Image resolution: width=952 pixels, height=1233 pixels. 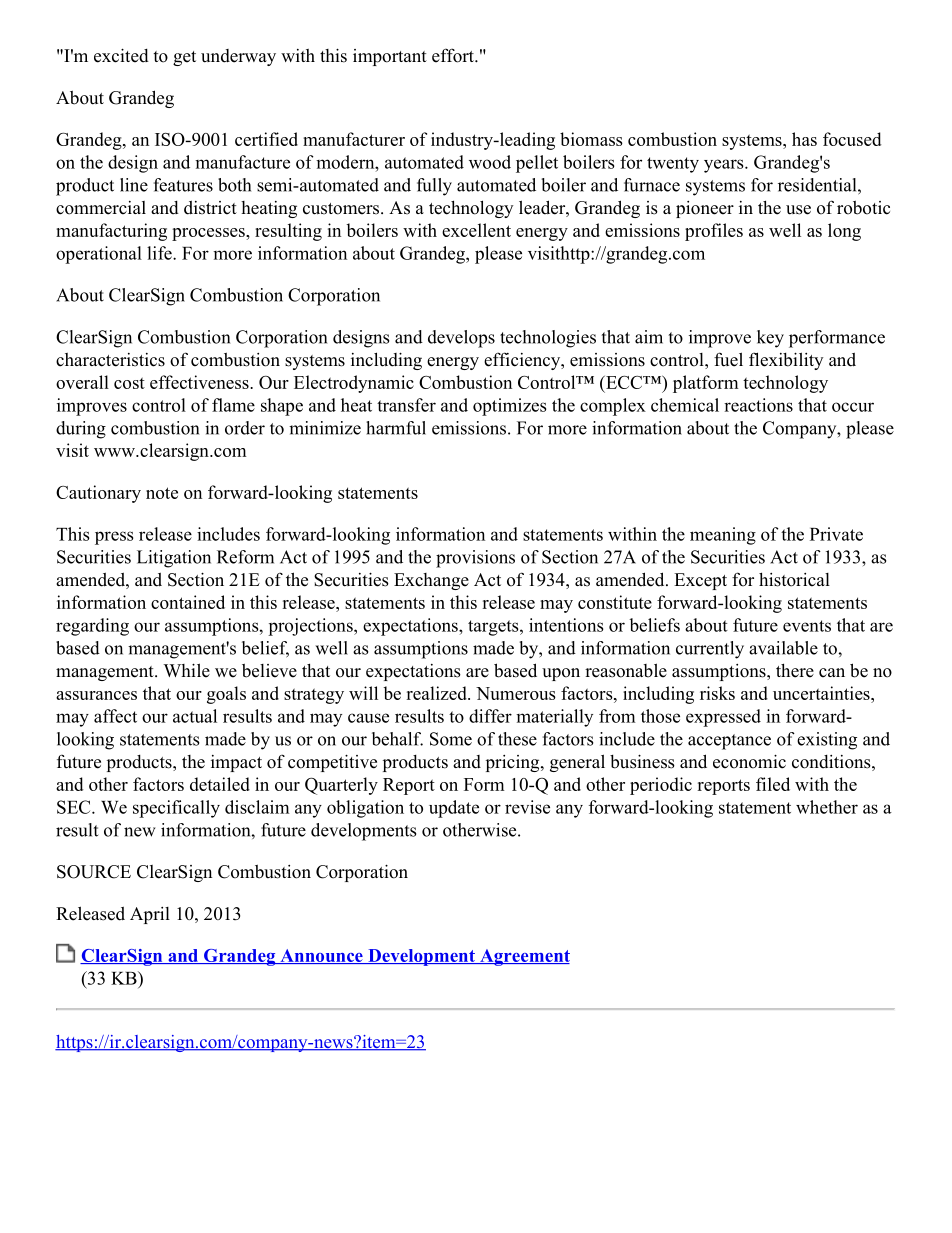 What do you see at coordinates (121, 55) in the page?
I see `excited` at bounding box center [121, 55].
